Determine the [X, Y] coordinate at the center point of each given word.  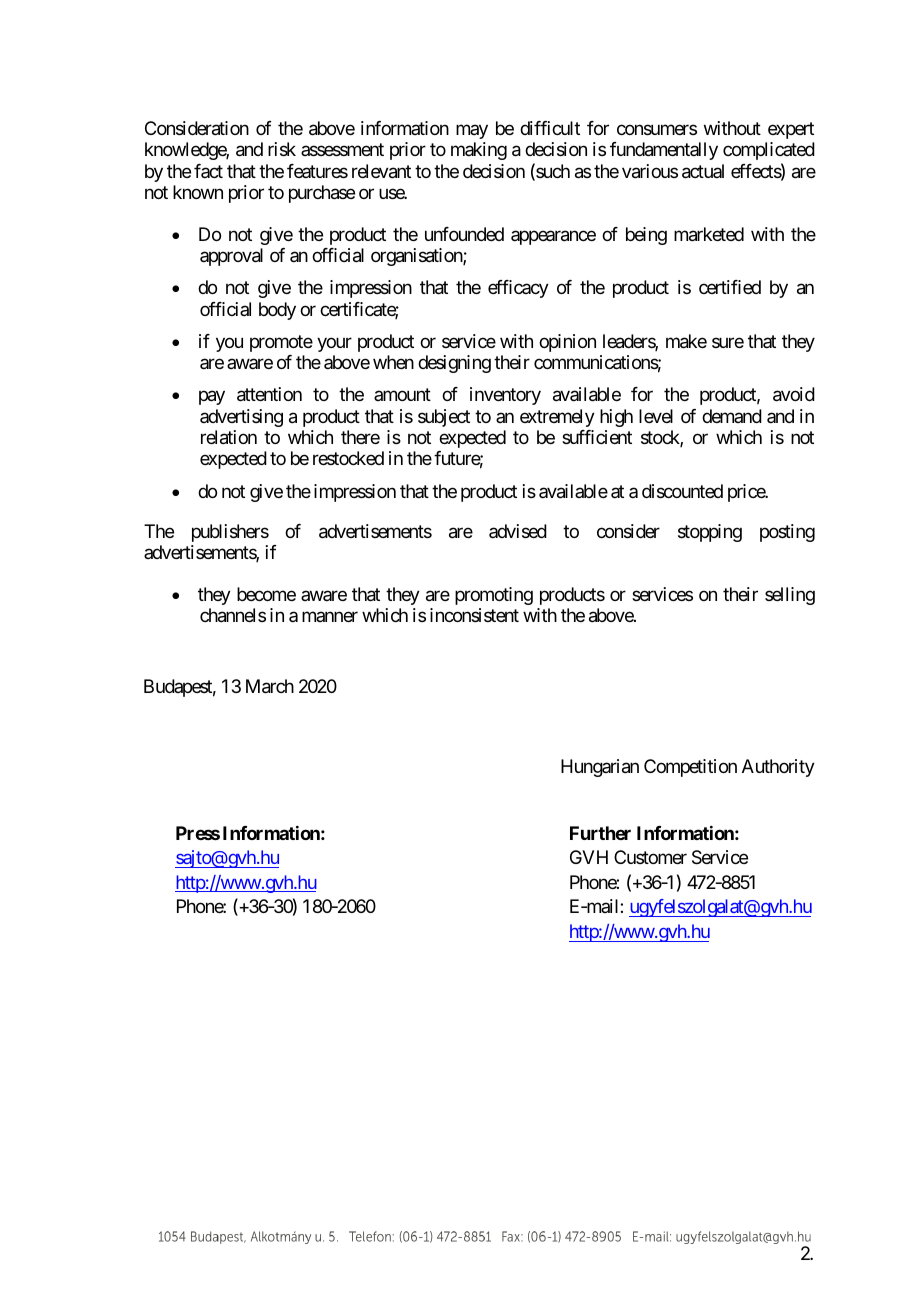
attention [269, 394]
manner [330, 616]
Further [600, 833]
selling [790, 596]
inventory [505, 396]
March [270, 686]
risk [282, 149]
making [479, 151]
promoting [494, 596]
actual [703, 171]
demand [732, 416]
